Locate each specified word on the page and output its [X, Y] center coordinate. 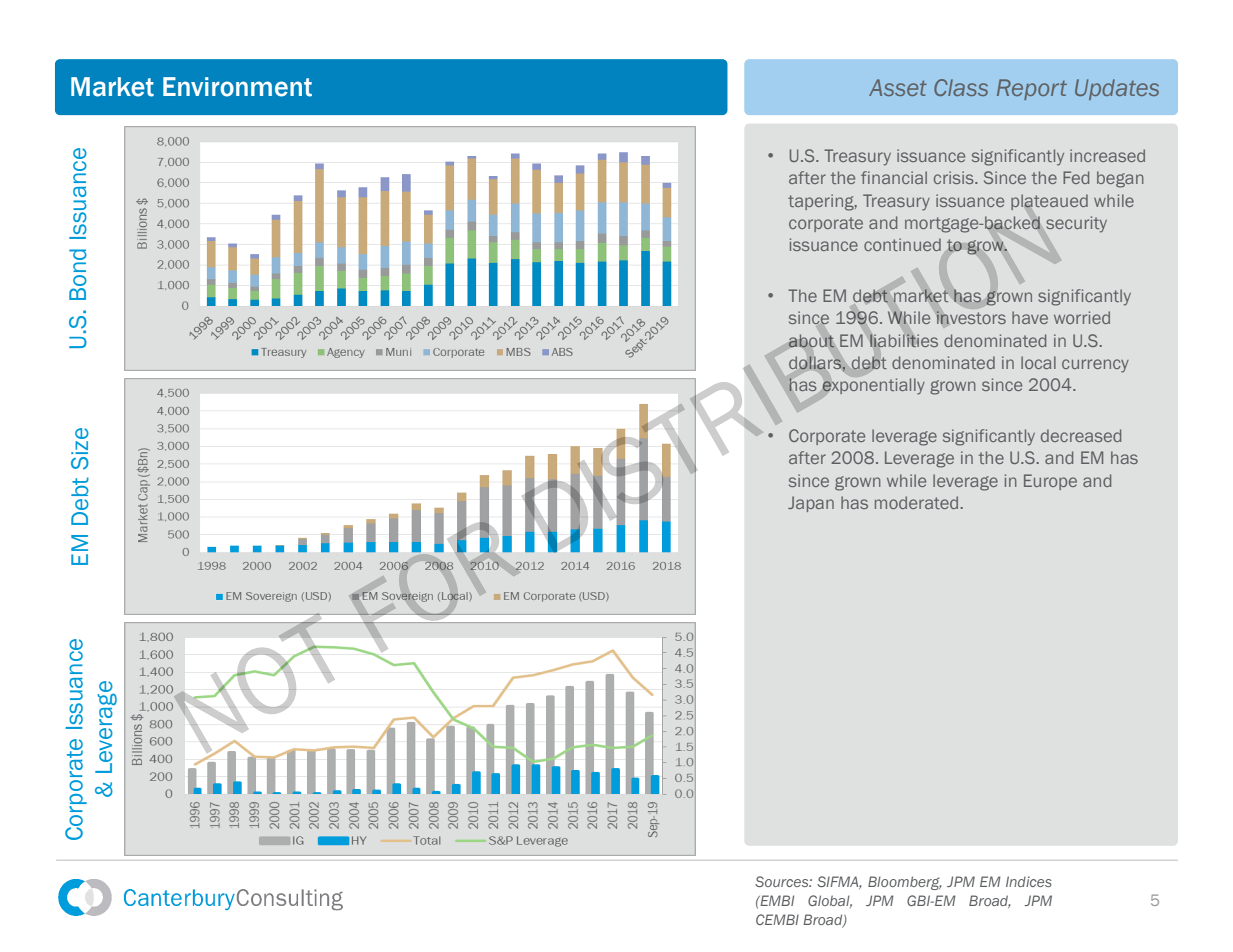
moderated [916, 502]
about [811, 341]
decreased [1081, 435]
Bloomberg [905, 883]
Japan [811, 504]
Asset [898, 87]
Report [1032, 89]
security [1076, 224]
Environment [237, 87]
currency [1095, 366]
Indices [1029, 881]
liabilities [904, 340]
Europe [1050, 482]
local [1038, 362]
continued [902, 244]
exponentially [873, 386]
